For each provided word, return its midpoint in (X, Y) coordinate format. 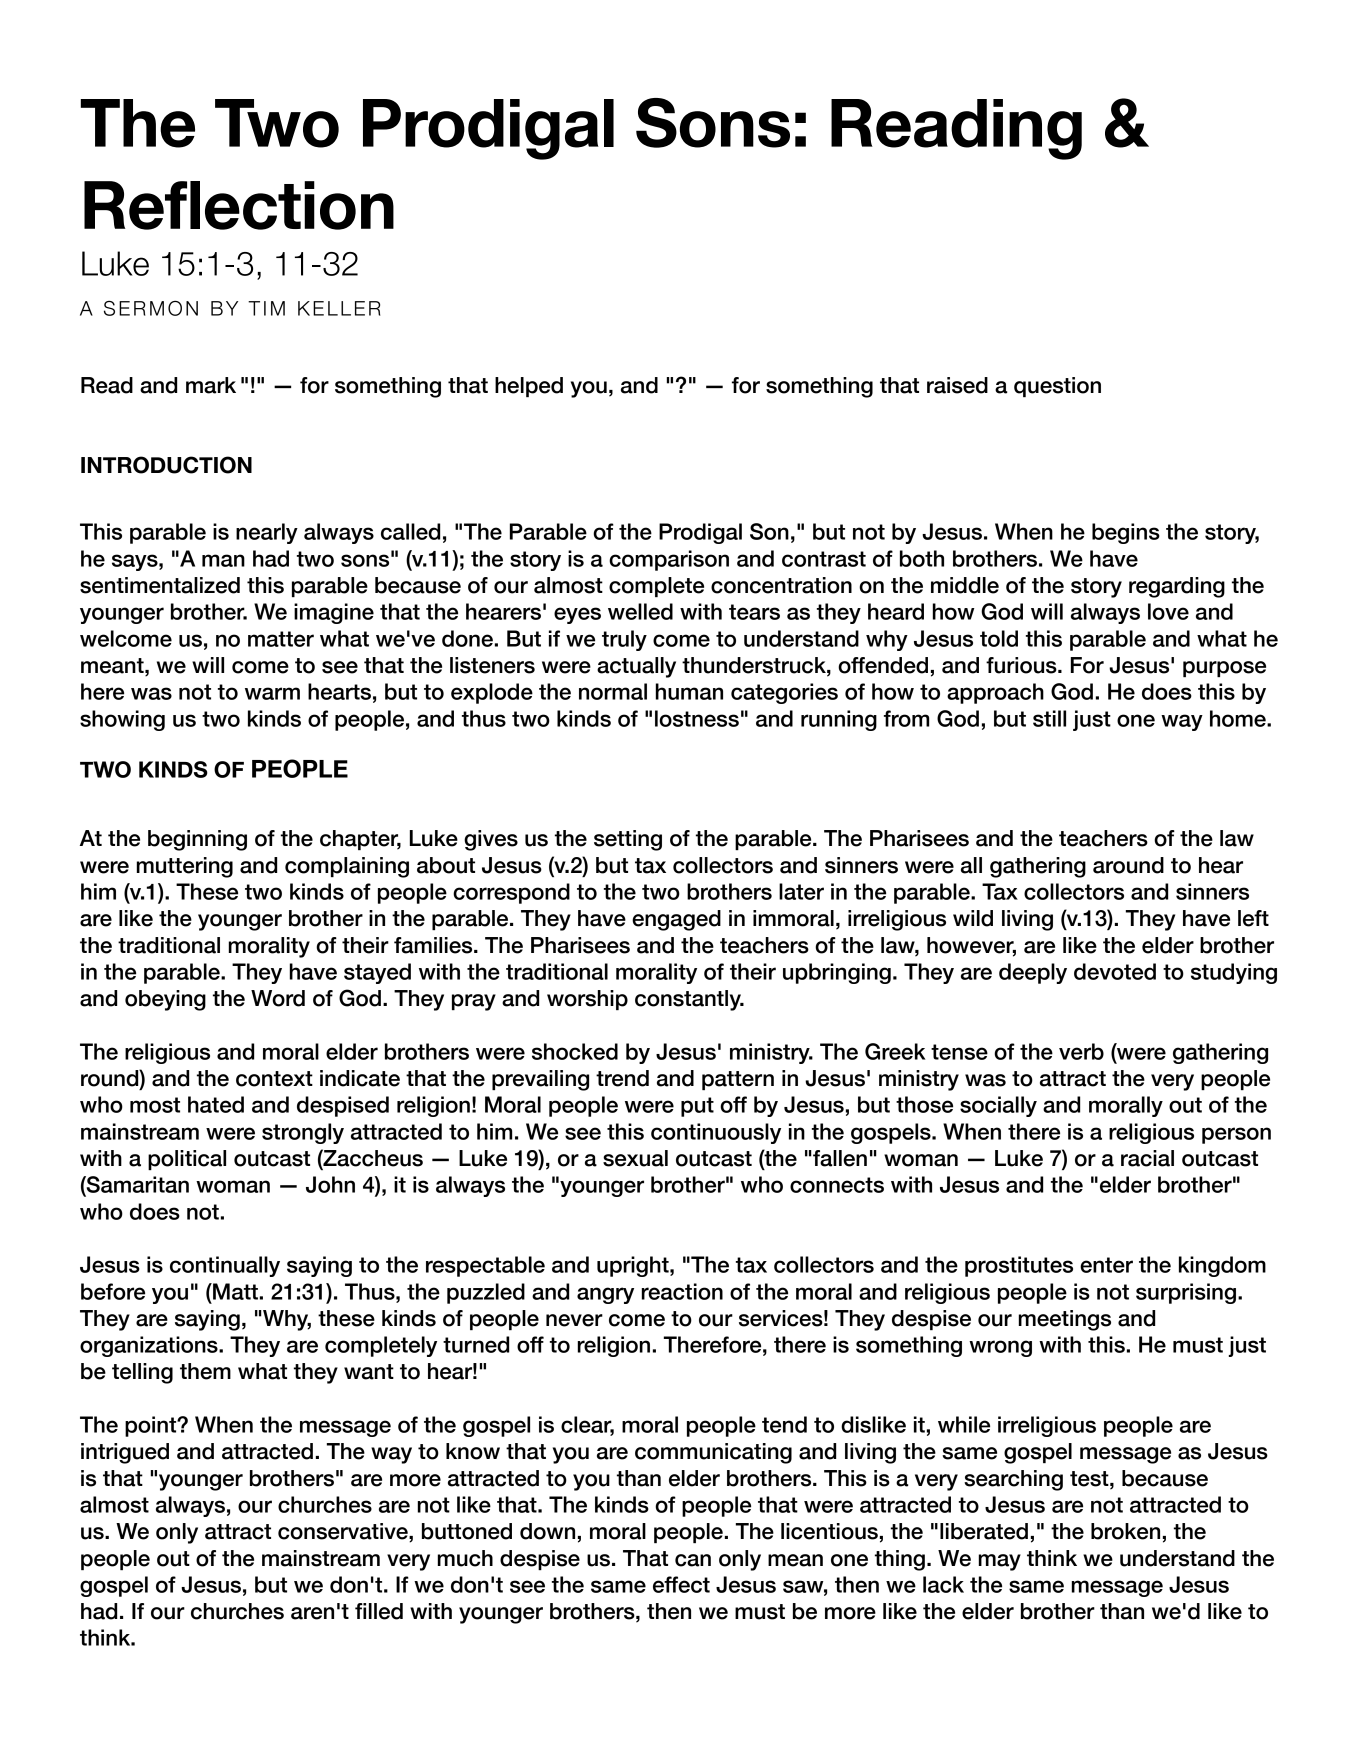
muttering (185, 867)
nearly (267, 533)
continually (225, 1266)
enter (1106, 1265)
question (1057, 387)
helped (529, 387)
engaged (676, 920)
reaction (682, 1291)
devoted (1115, 971)
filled (379, 1611)
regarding (1177, 587)
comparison (669, 560)
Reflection (239, 205)
